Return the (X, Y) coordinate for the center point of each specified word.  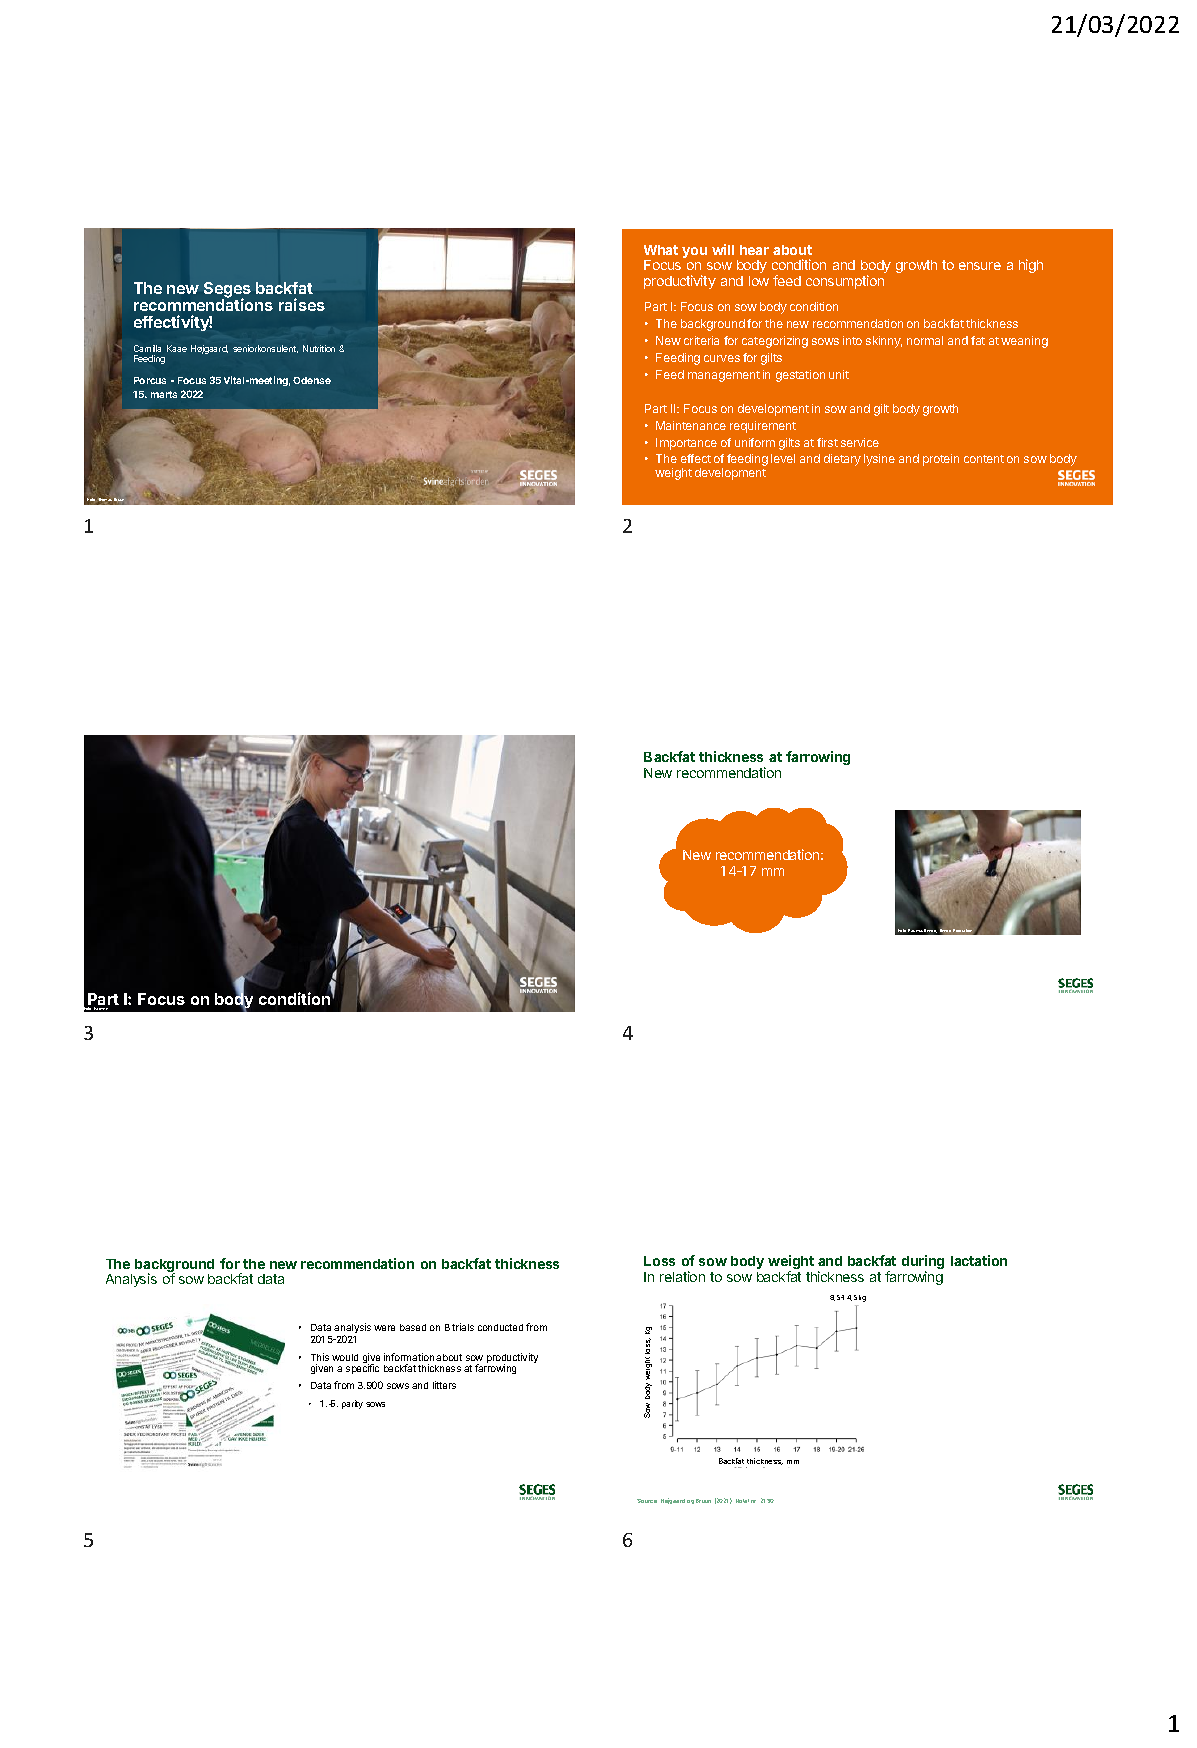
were (384, 1328)
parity (352, 1404)
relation (682, 1276)
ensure (980, 266)
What (661, 250)
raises (302, 304)
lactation (979, 1260)
